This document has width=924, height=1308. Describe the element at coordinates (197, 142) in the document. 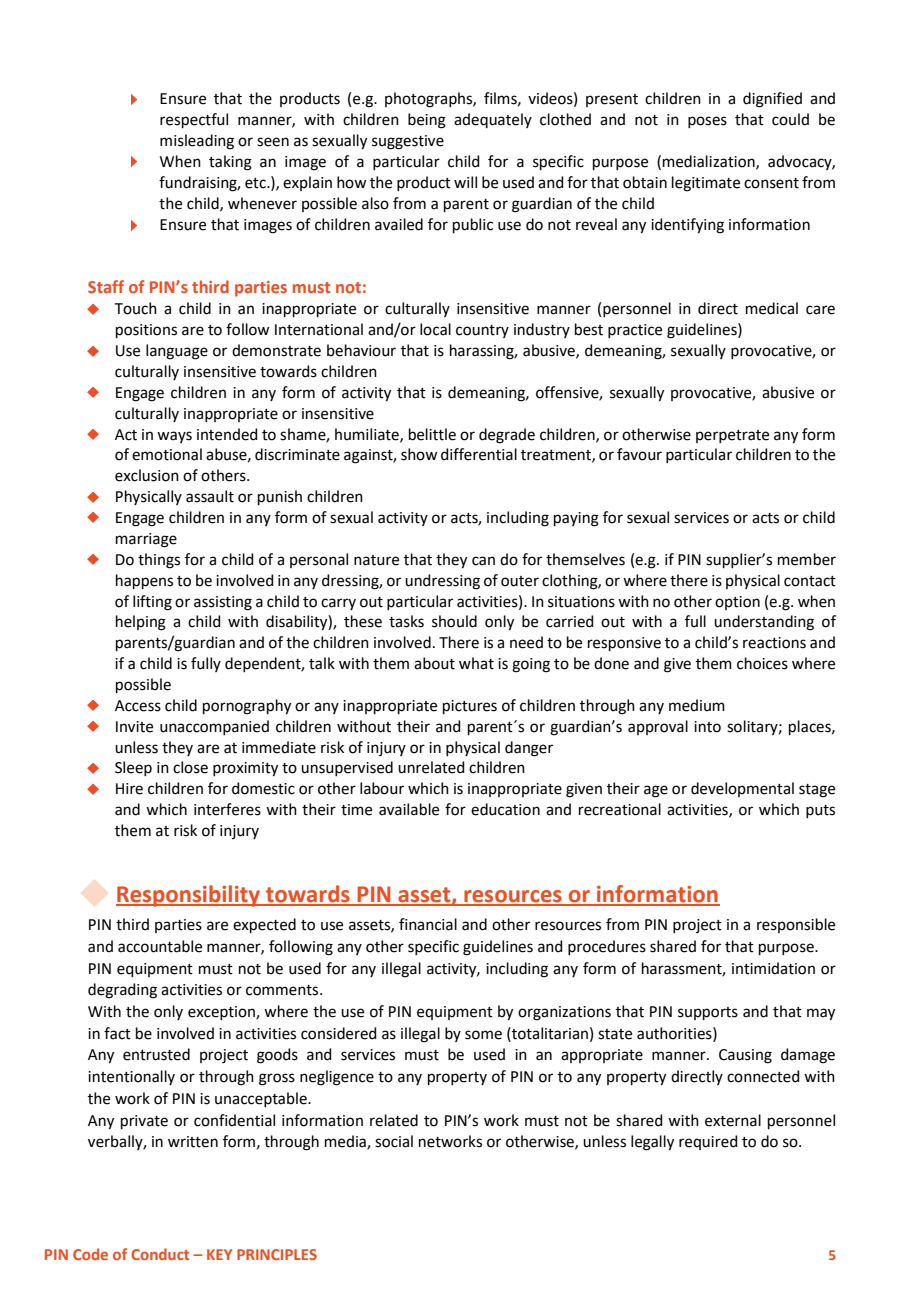

I see `misleading` at that location.
